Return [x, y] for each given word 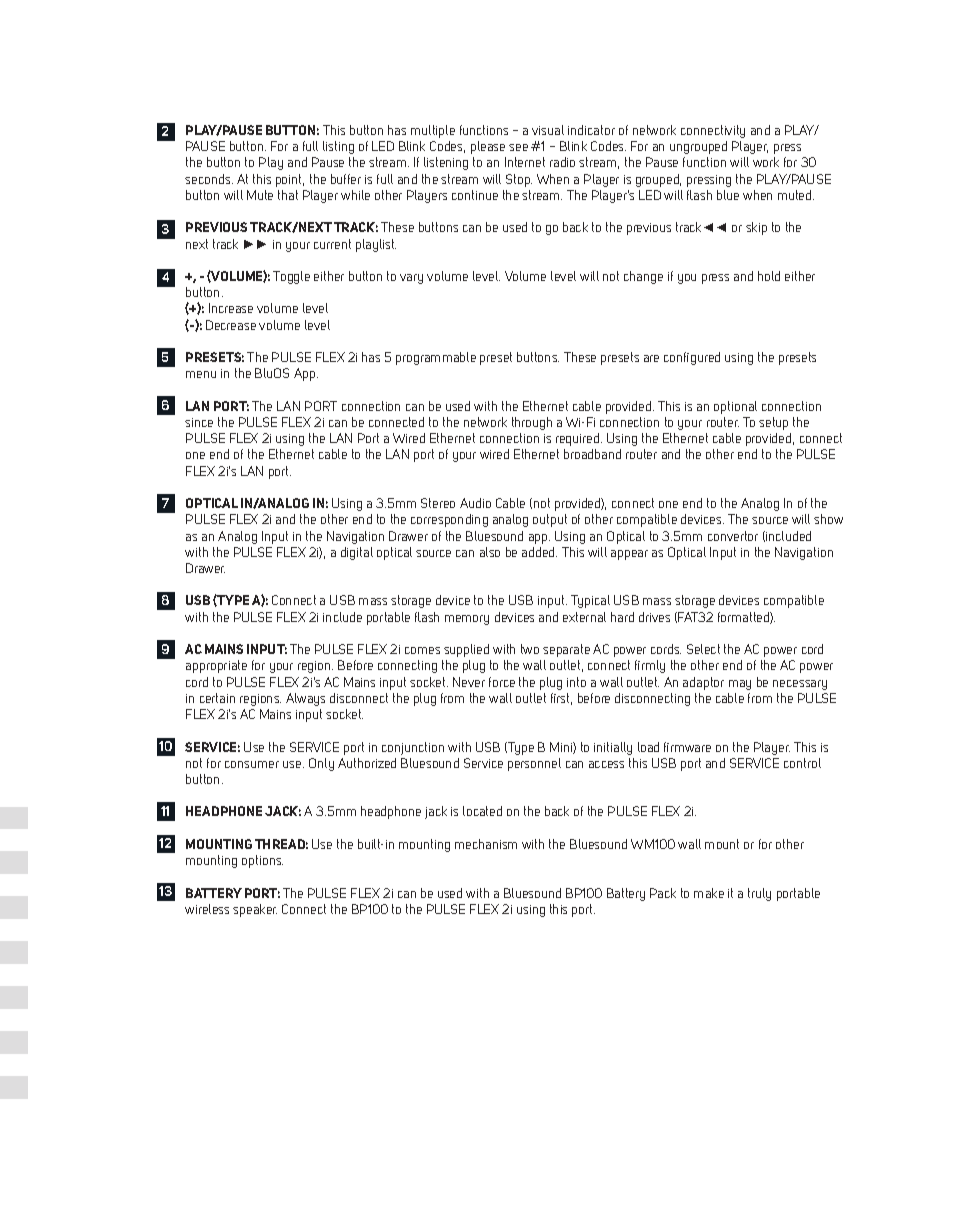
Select [703, 649]
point [290, 180]
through [532, 423]
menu [201, 374]
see [518, 147]
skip [756, 228]
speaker [255, 910]
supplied [466, 650]
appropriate [216, 666]
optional [735, 407]
